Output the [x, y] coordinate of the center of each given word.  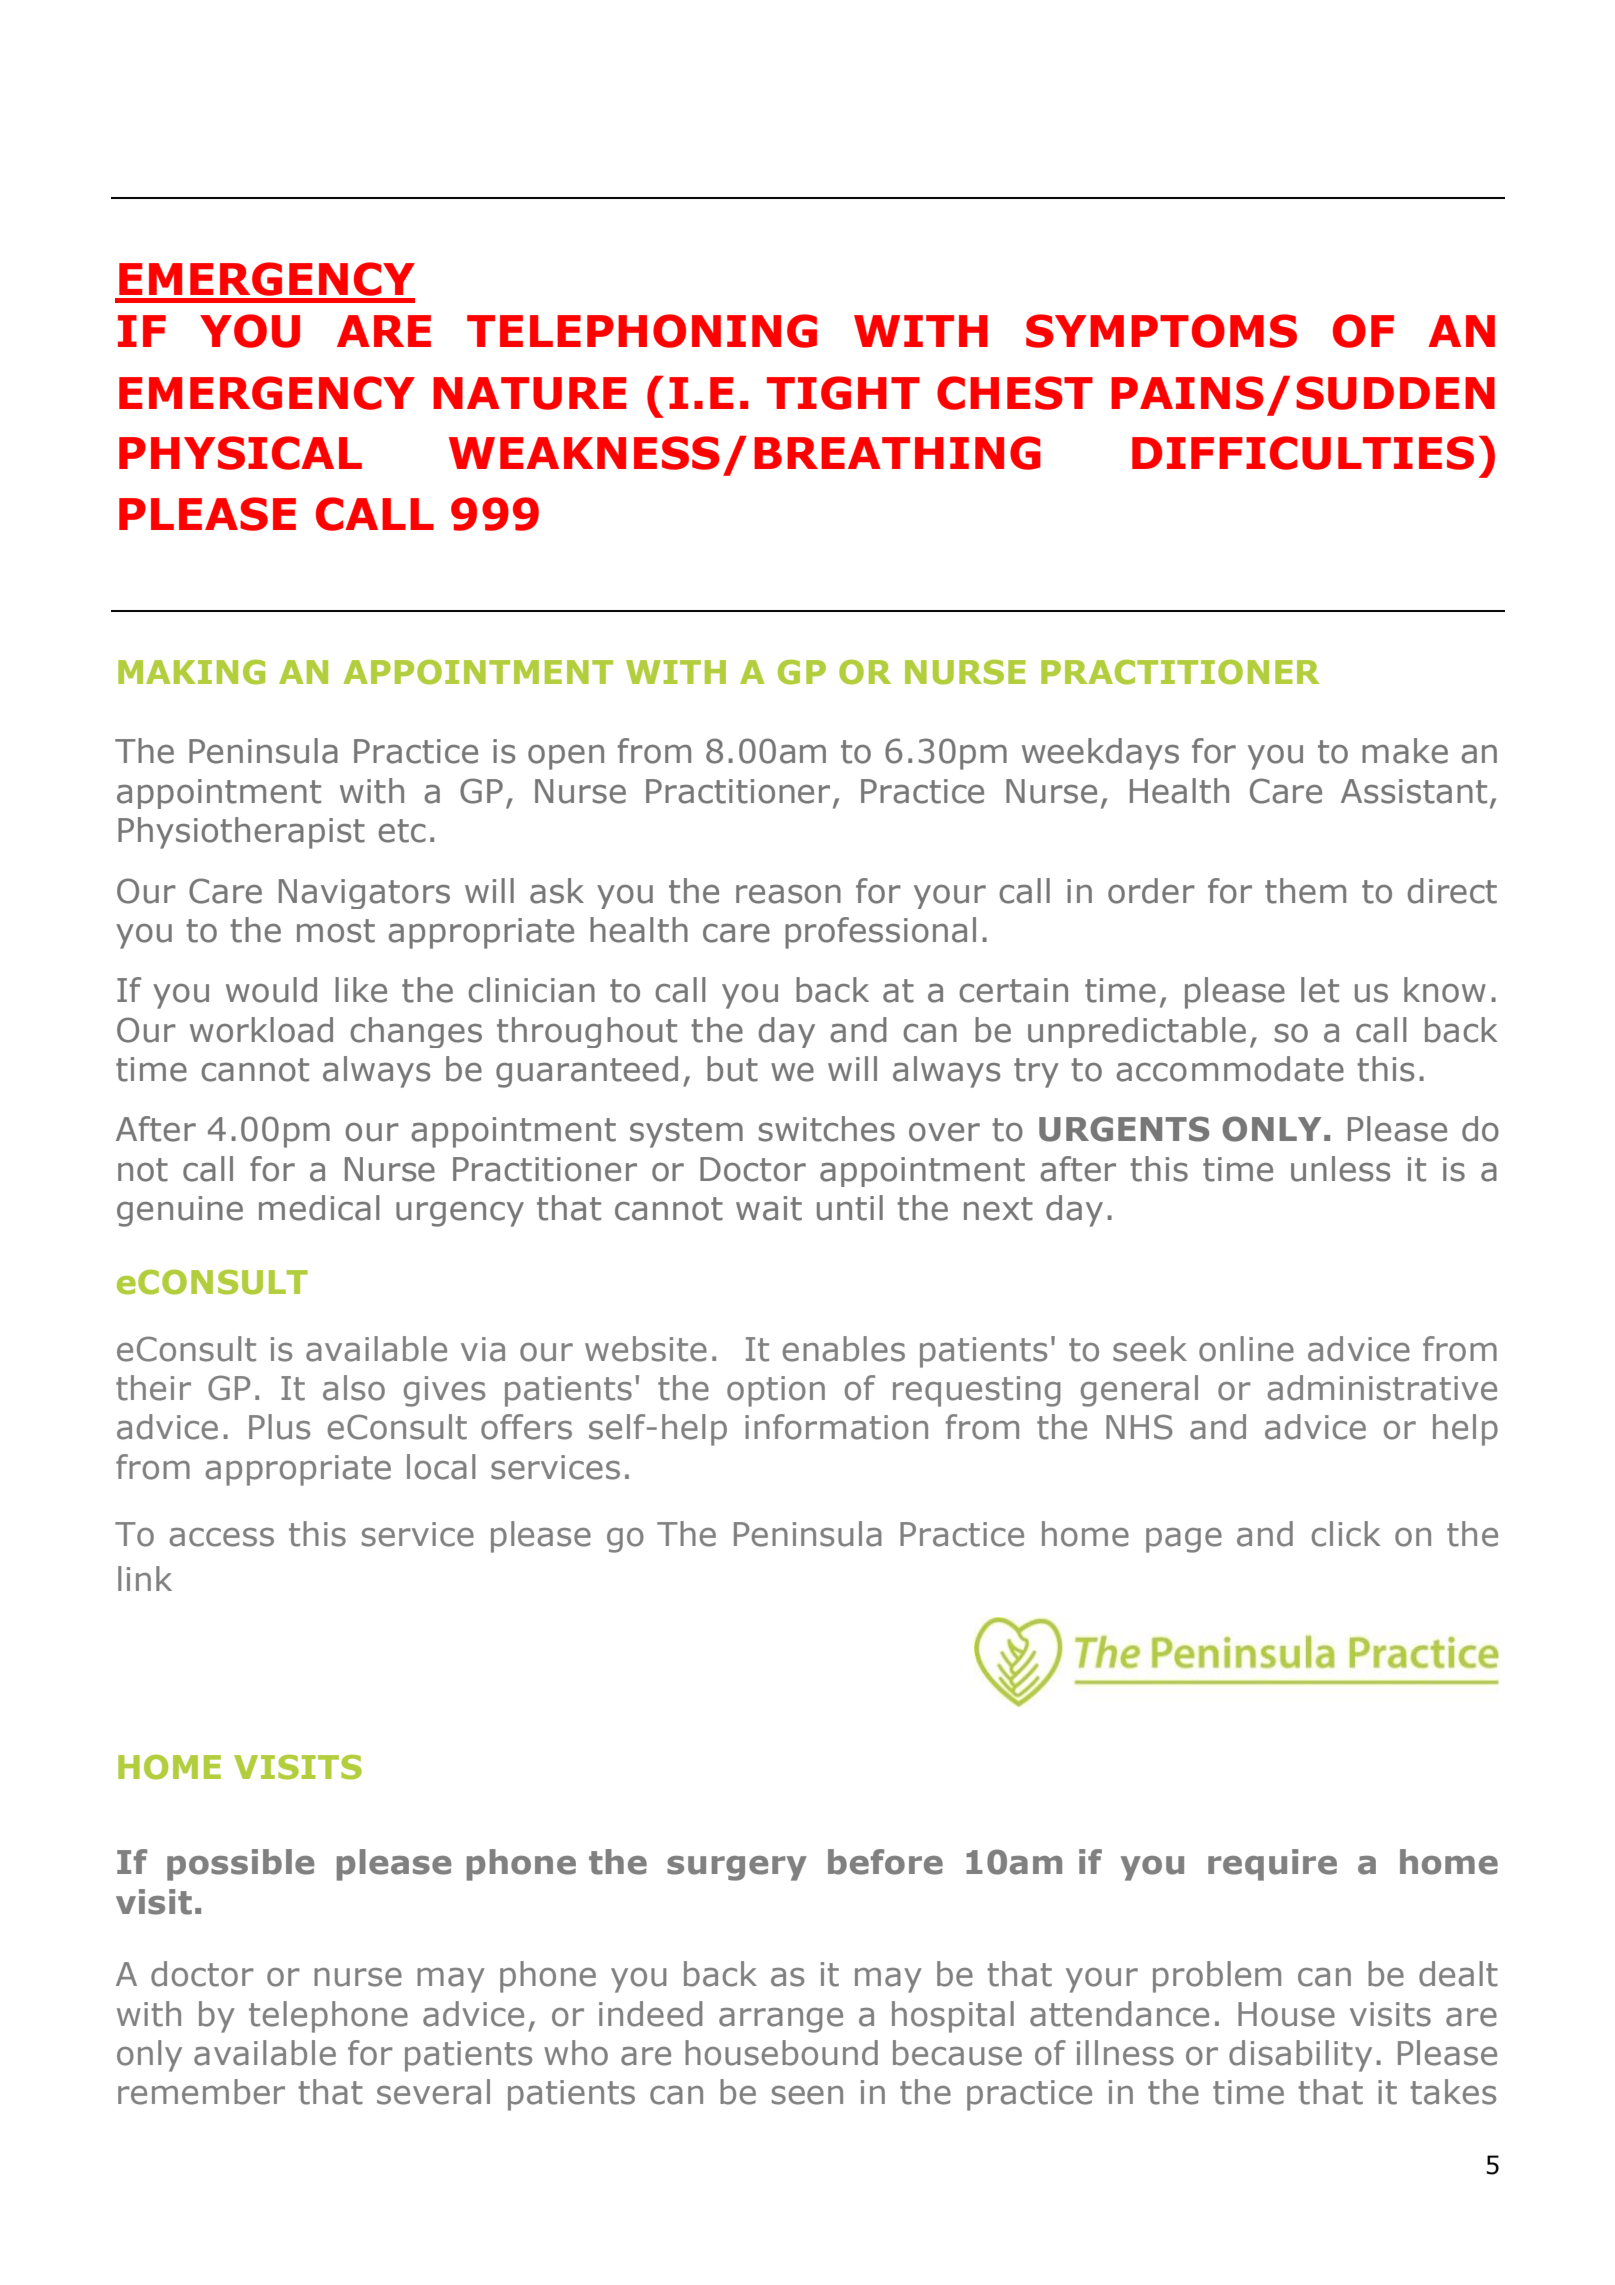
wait [769, 1208]
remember [201, 2092]
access [222, 1537]
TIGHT [843, 393]
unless [1340, 1169]
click [1346, 1534]
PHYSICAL [240, 453]
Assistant [1414, 791]
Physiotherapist [241, 833]
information [836, 1427]
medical [319, 1208]
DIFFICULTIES [1303, 453]
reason [788, 894]
